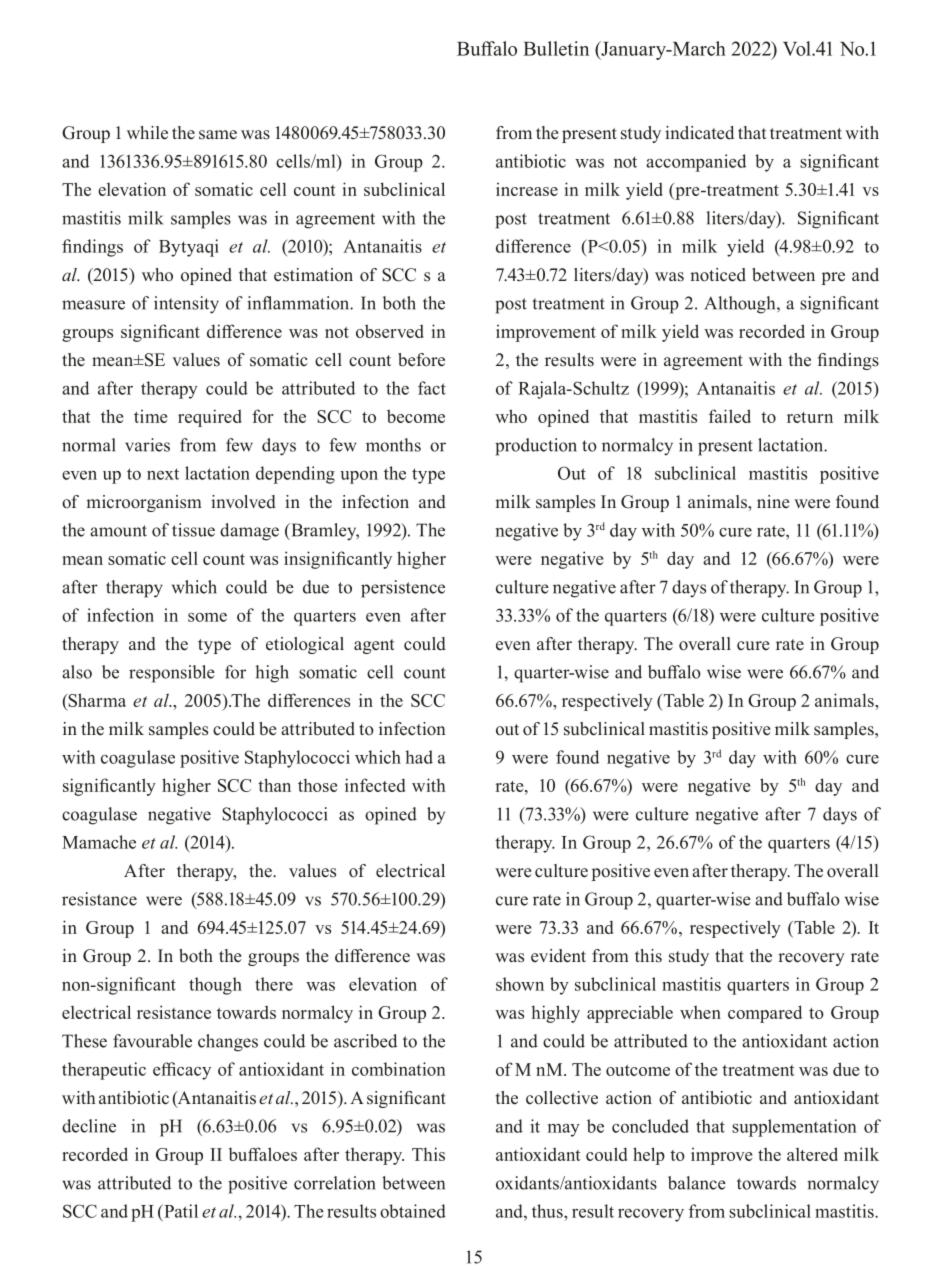  I want to click on while, so click(147, 133).
